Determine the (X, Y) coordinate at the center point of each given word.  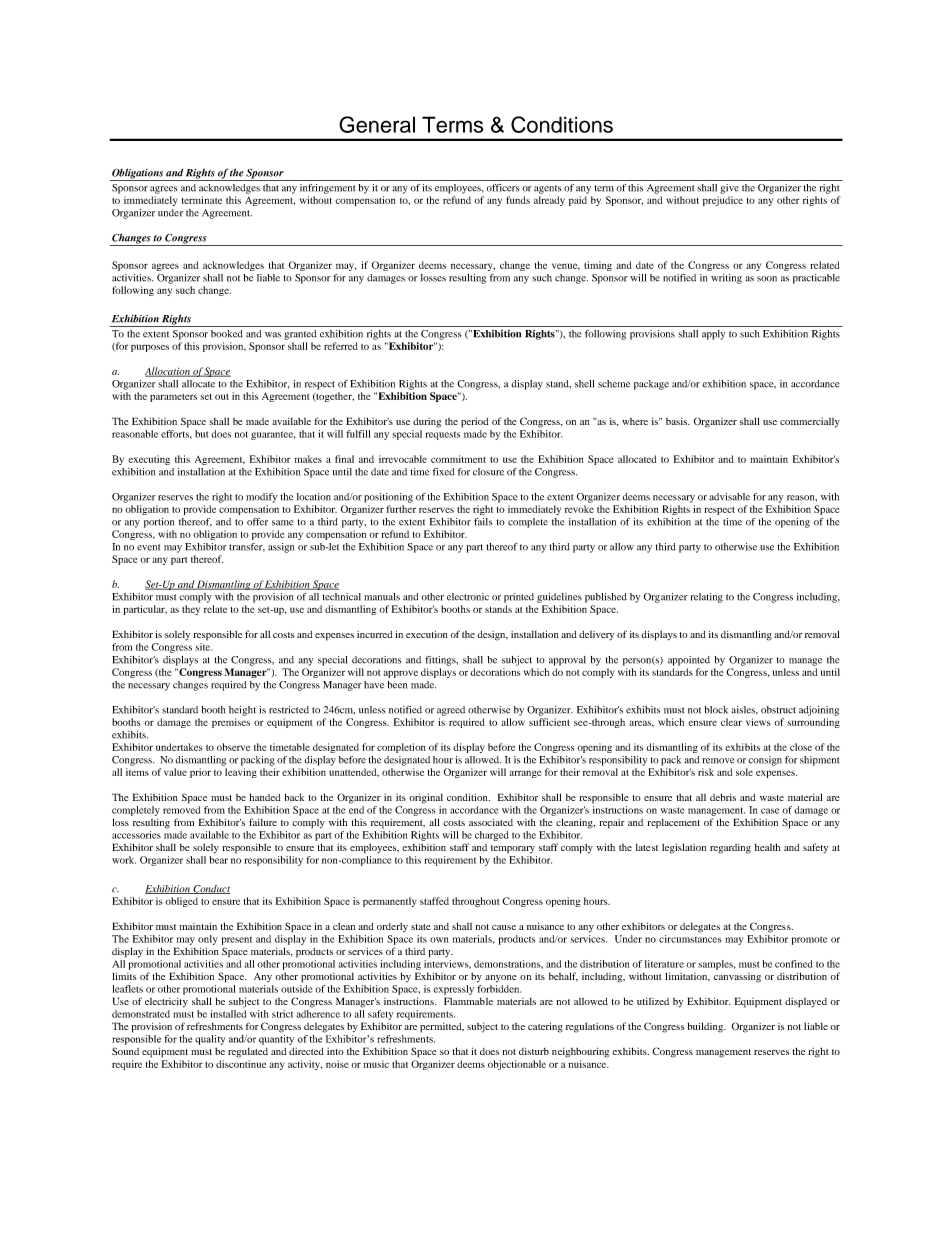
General (377, 124)
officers (503, 188)
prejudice (723, 201)
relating (707, 598)
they (191, 610)
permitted (442, 1028)
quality (210, 1040)
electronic (468, 597)
